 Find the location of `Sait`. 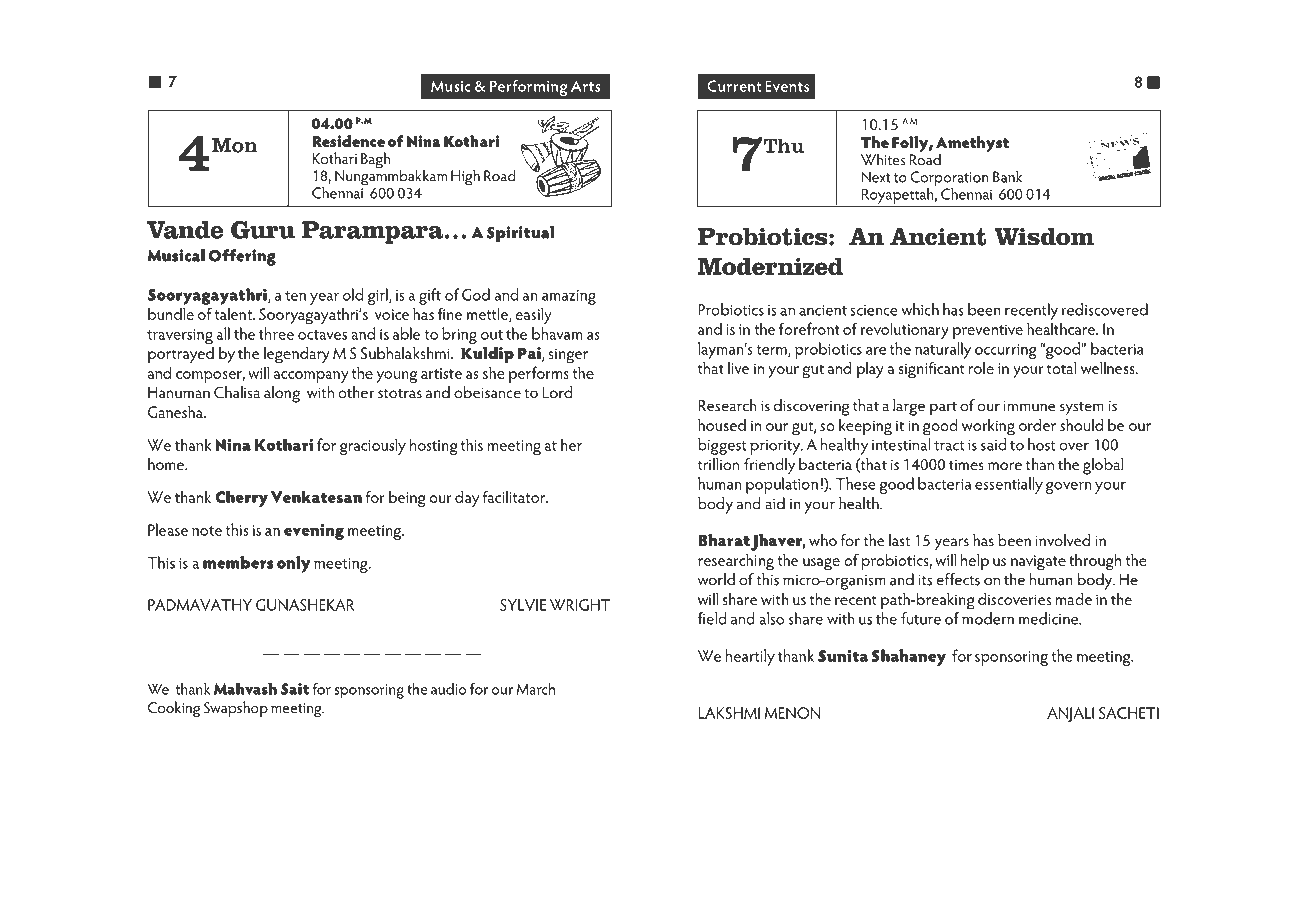

Sait is located at coordinates (295, 689).
